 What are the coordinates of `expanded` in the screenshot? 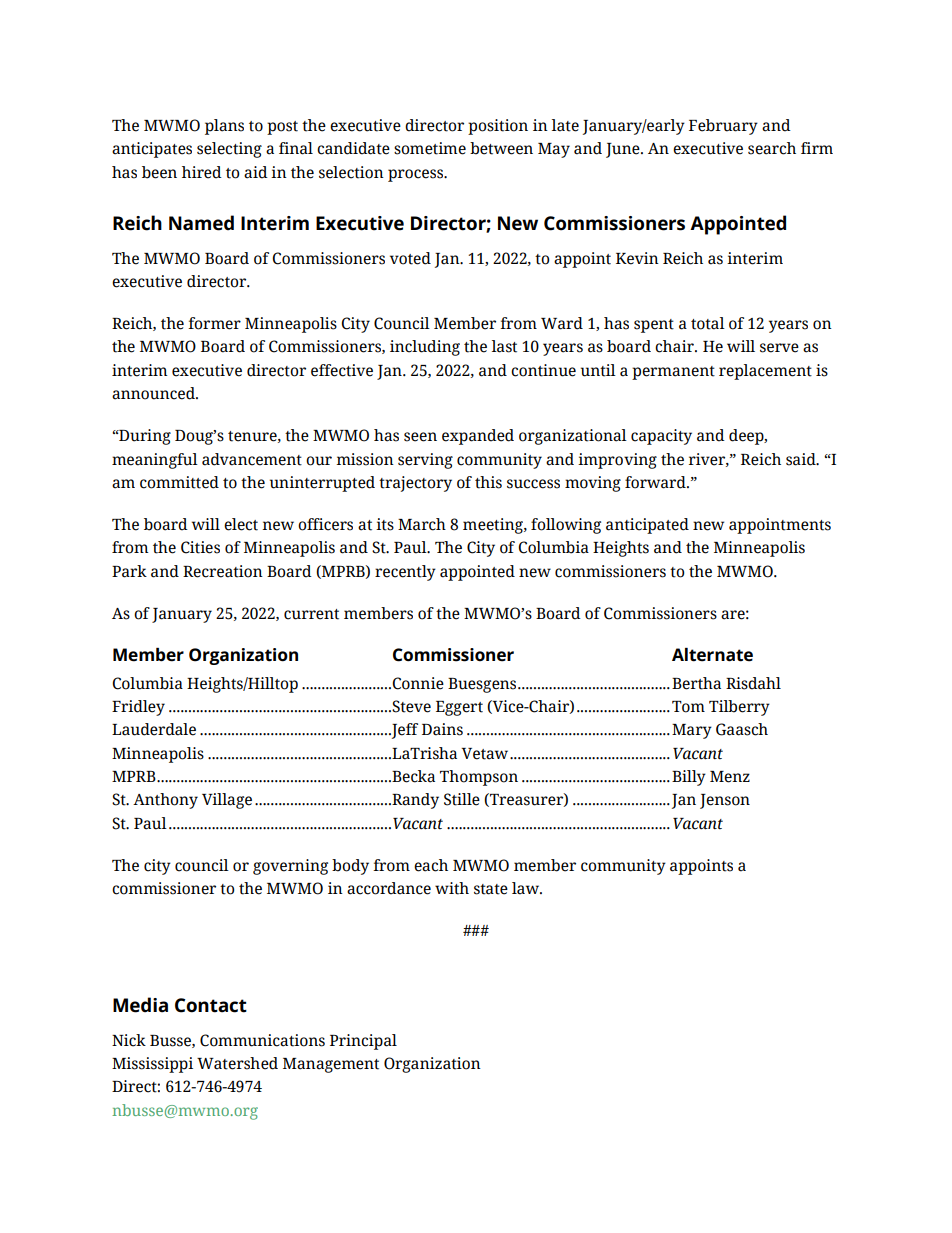 It's located at (478, 437).
